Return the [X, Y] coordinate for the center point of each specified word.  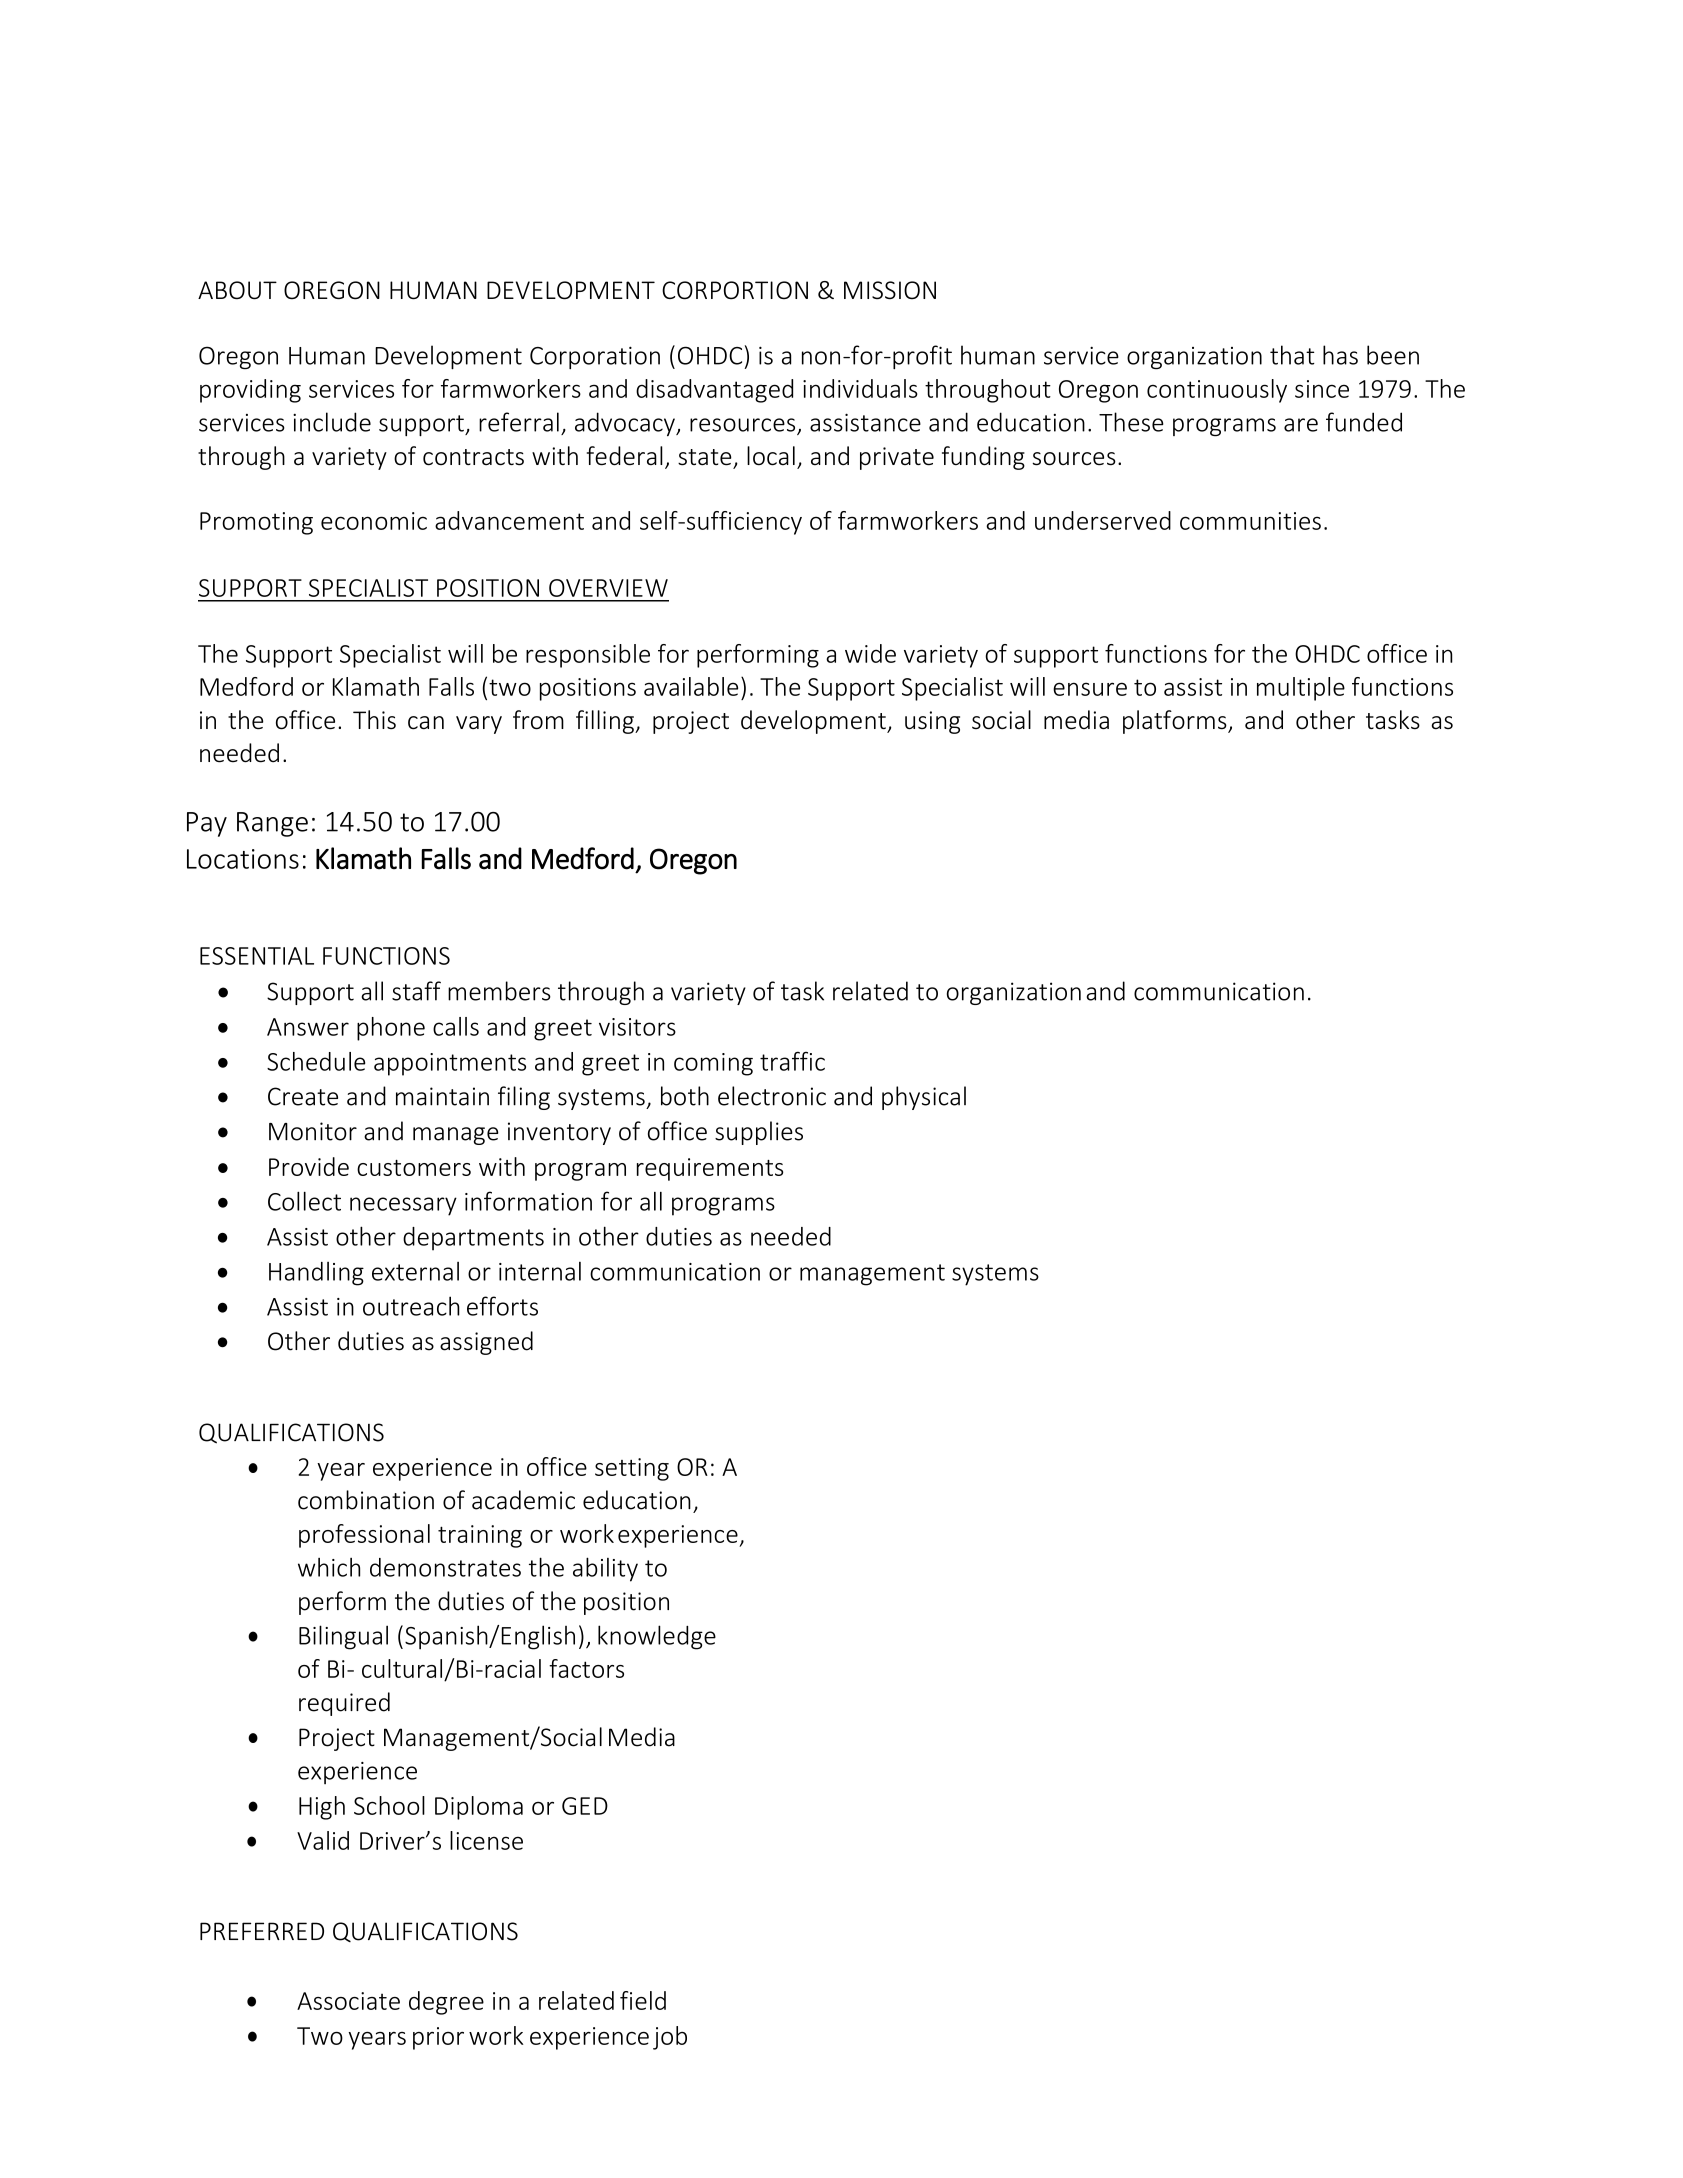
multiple [1301, 689]
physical [924, 1098]
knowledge [657, 1637]
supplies [759, 1133]
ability [605, 1569]
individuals [860, 388]
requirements [710, 1169]
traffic [792, 1061]
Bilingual [343, 1637]
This [374, 720]
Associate [348, 2001]
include [332, 422]
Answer [308, 1027]
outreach [411, 1306]
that [1292, 355]
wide [870, 653]
